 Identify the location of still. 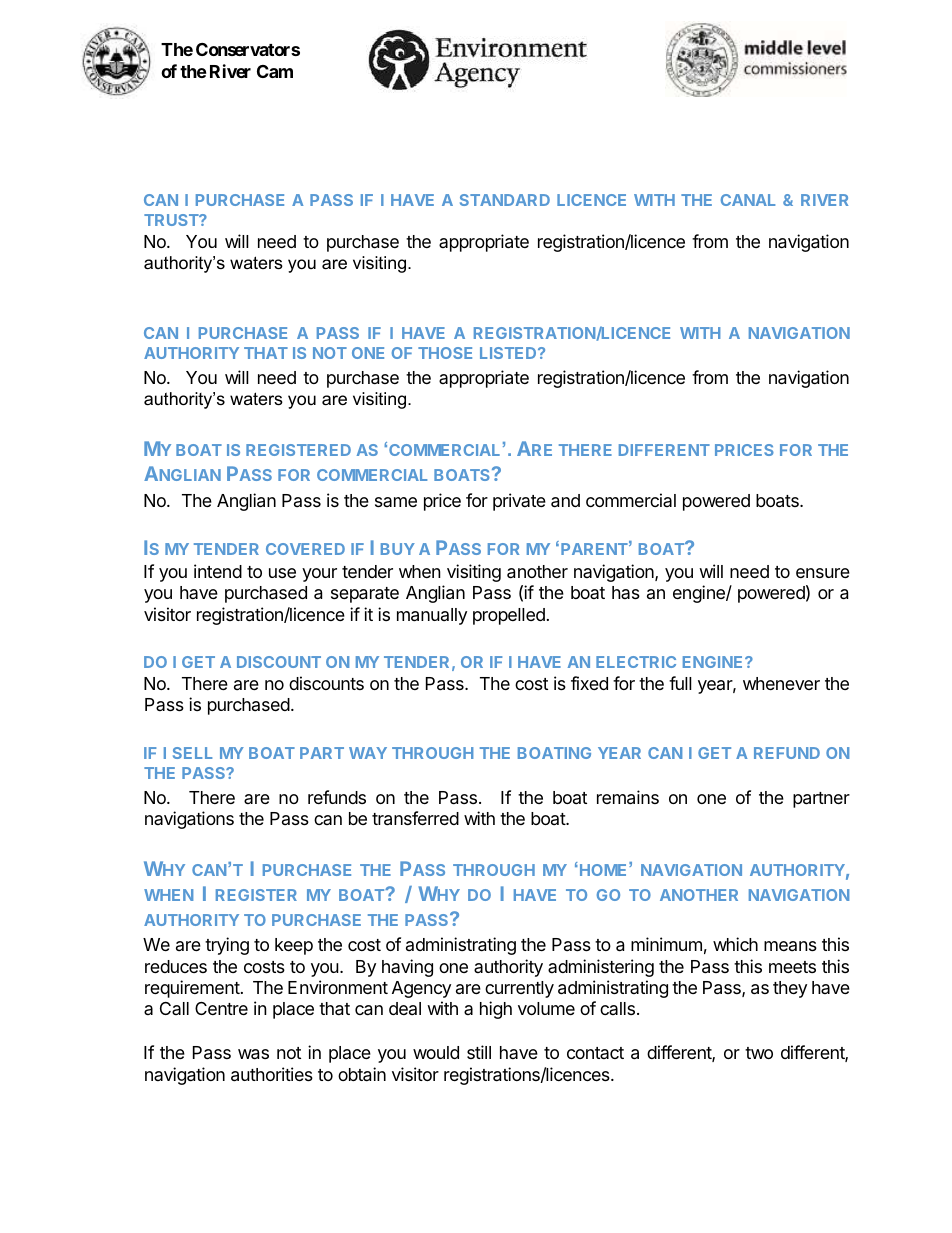
(479, 1052).
